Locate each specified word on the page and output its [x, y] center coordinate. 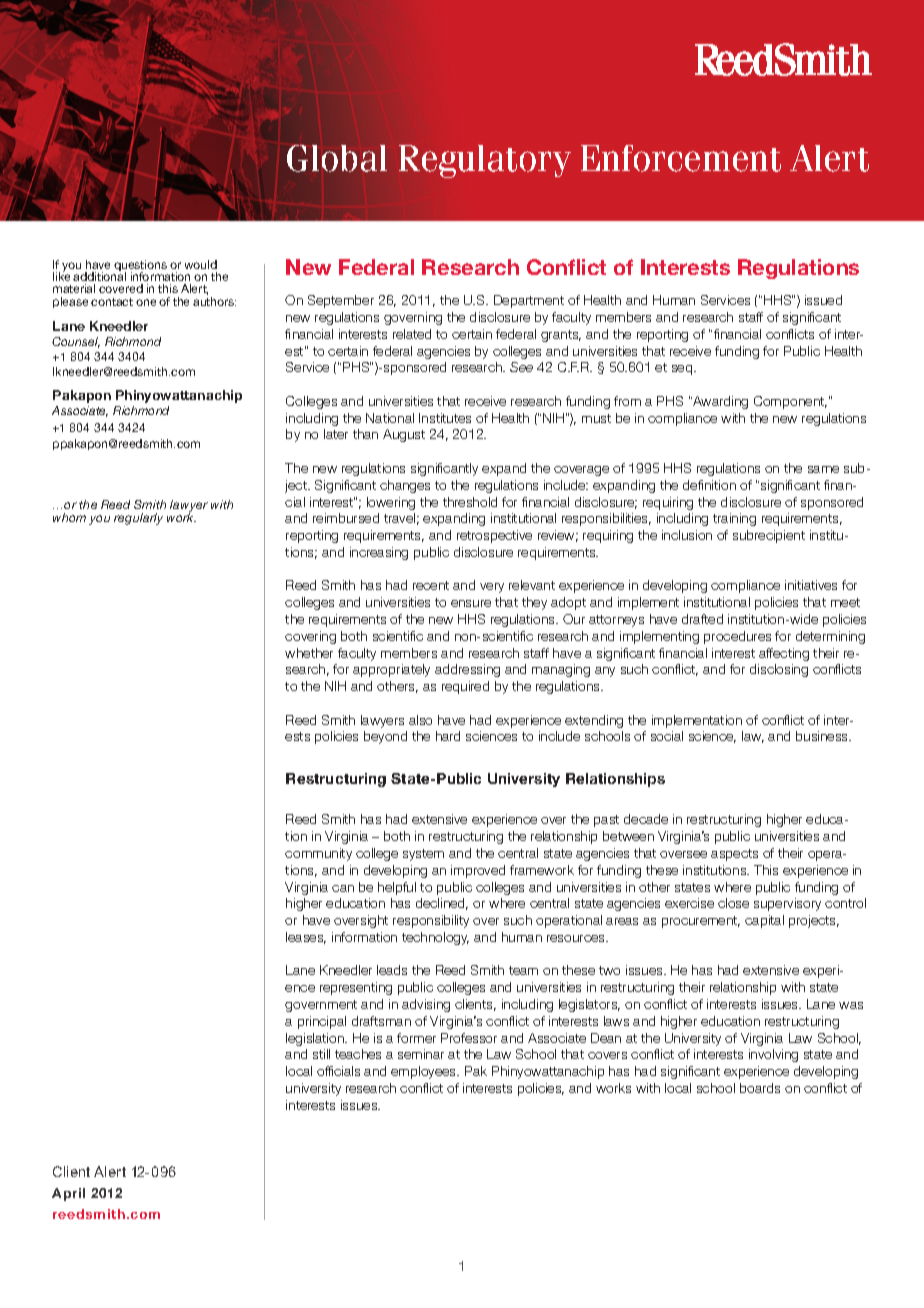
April [68, 1194]
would [201, 264]
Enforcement [681, 158]
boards [760, 1088]
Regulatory [485, 161]
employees [425, 1072]
